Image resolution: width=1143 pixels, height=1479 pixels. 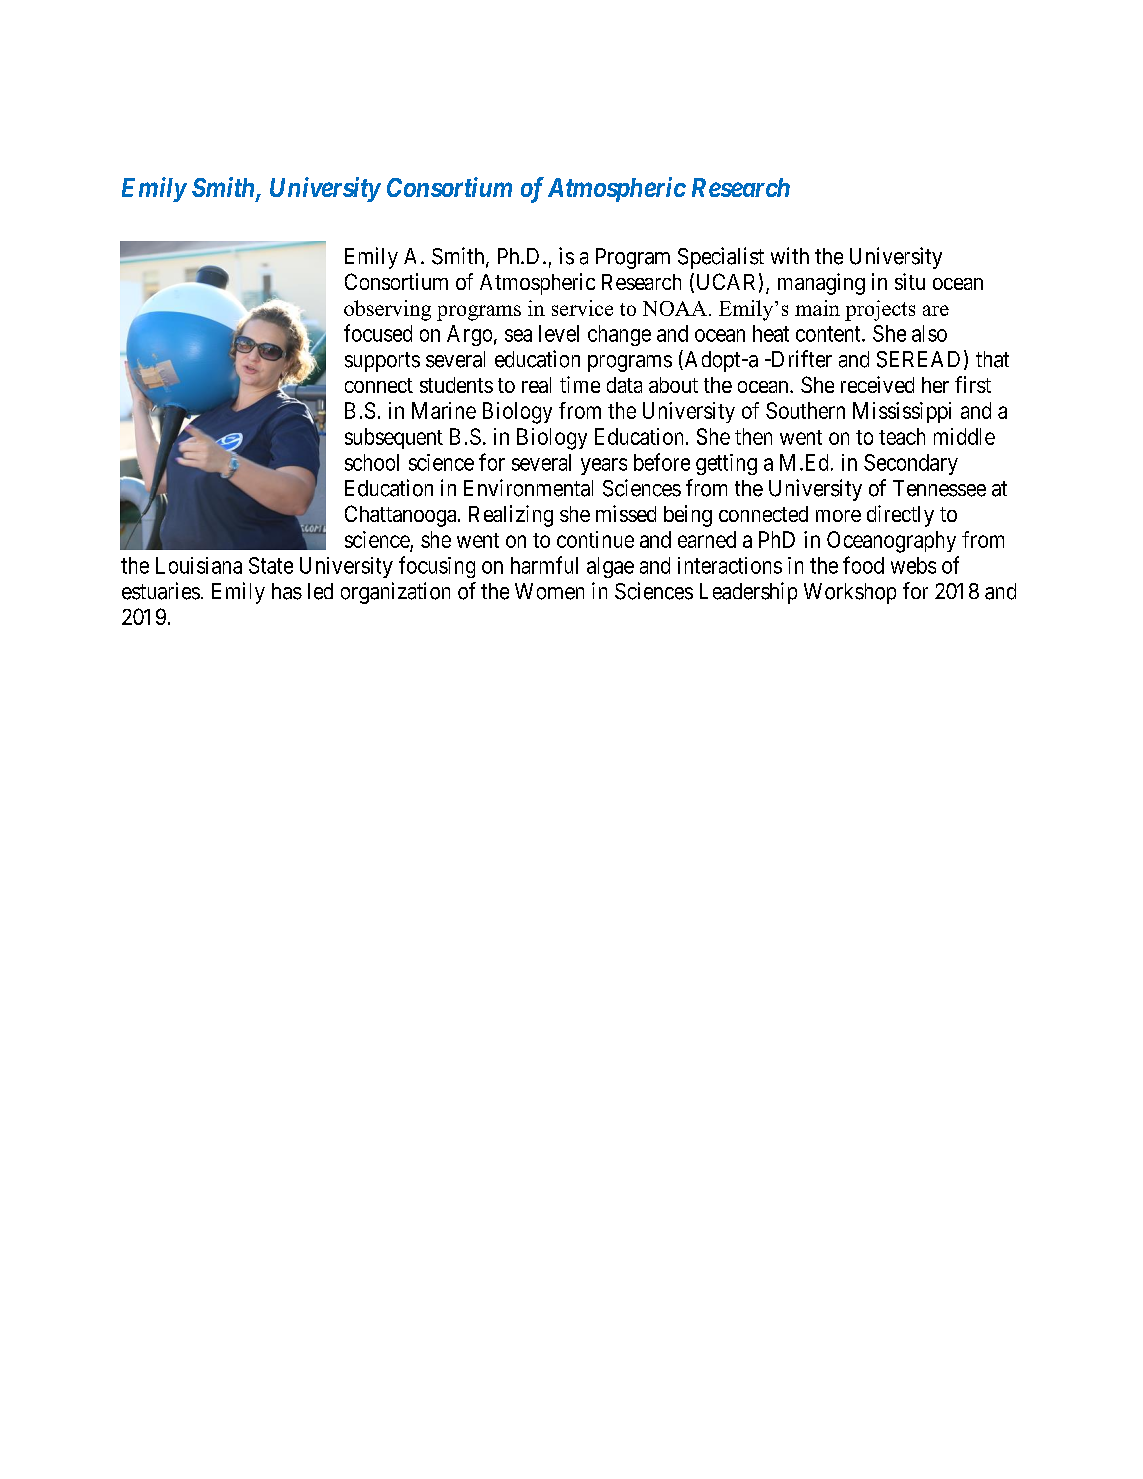 I want to click on has, so click(x=287, y=591).
